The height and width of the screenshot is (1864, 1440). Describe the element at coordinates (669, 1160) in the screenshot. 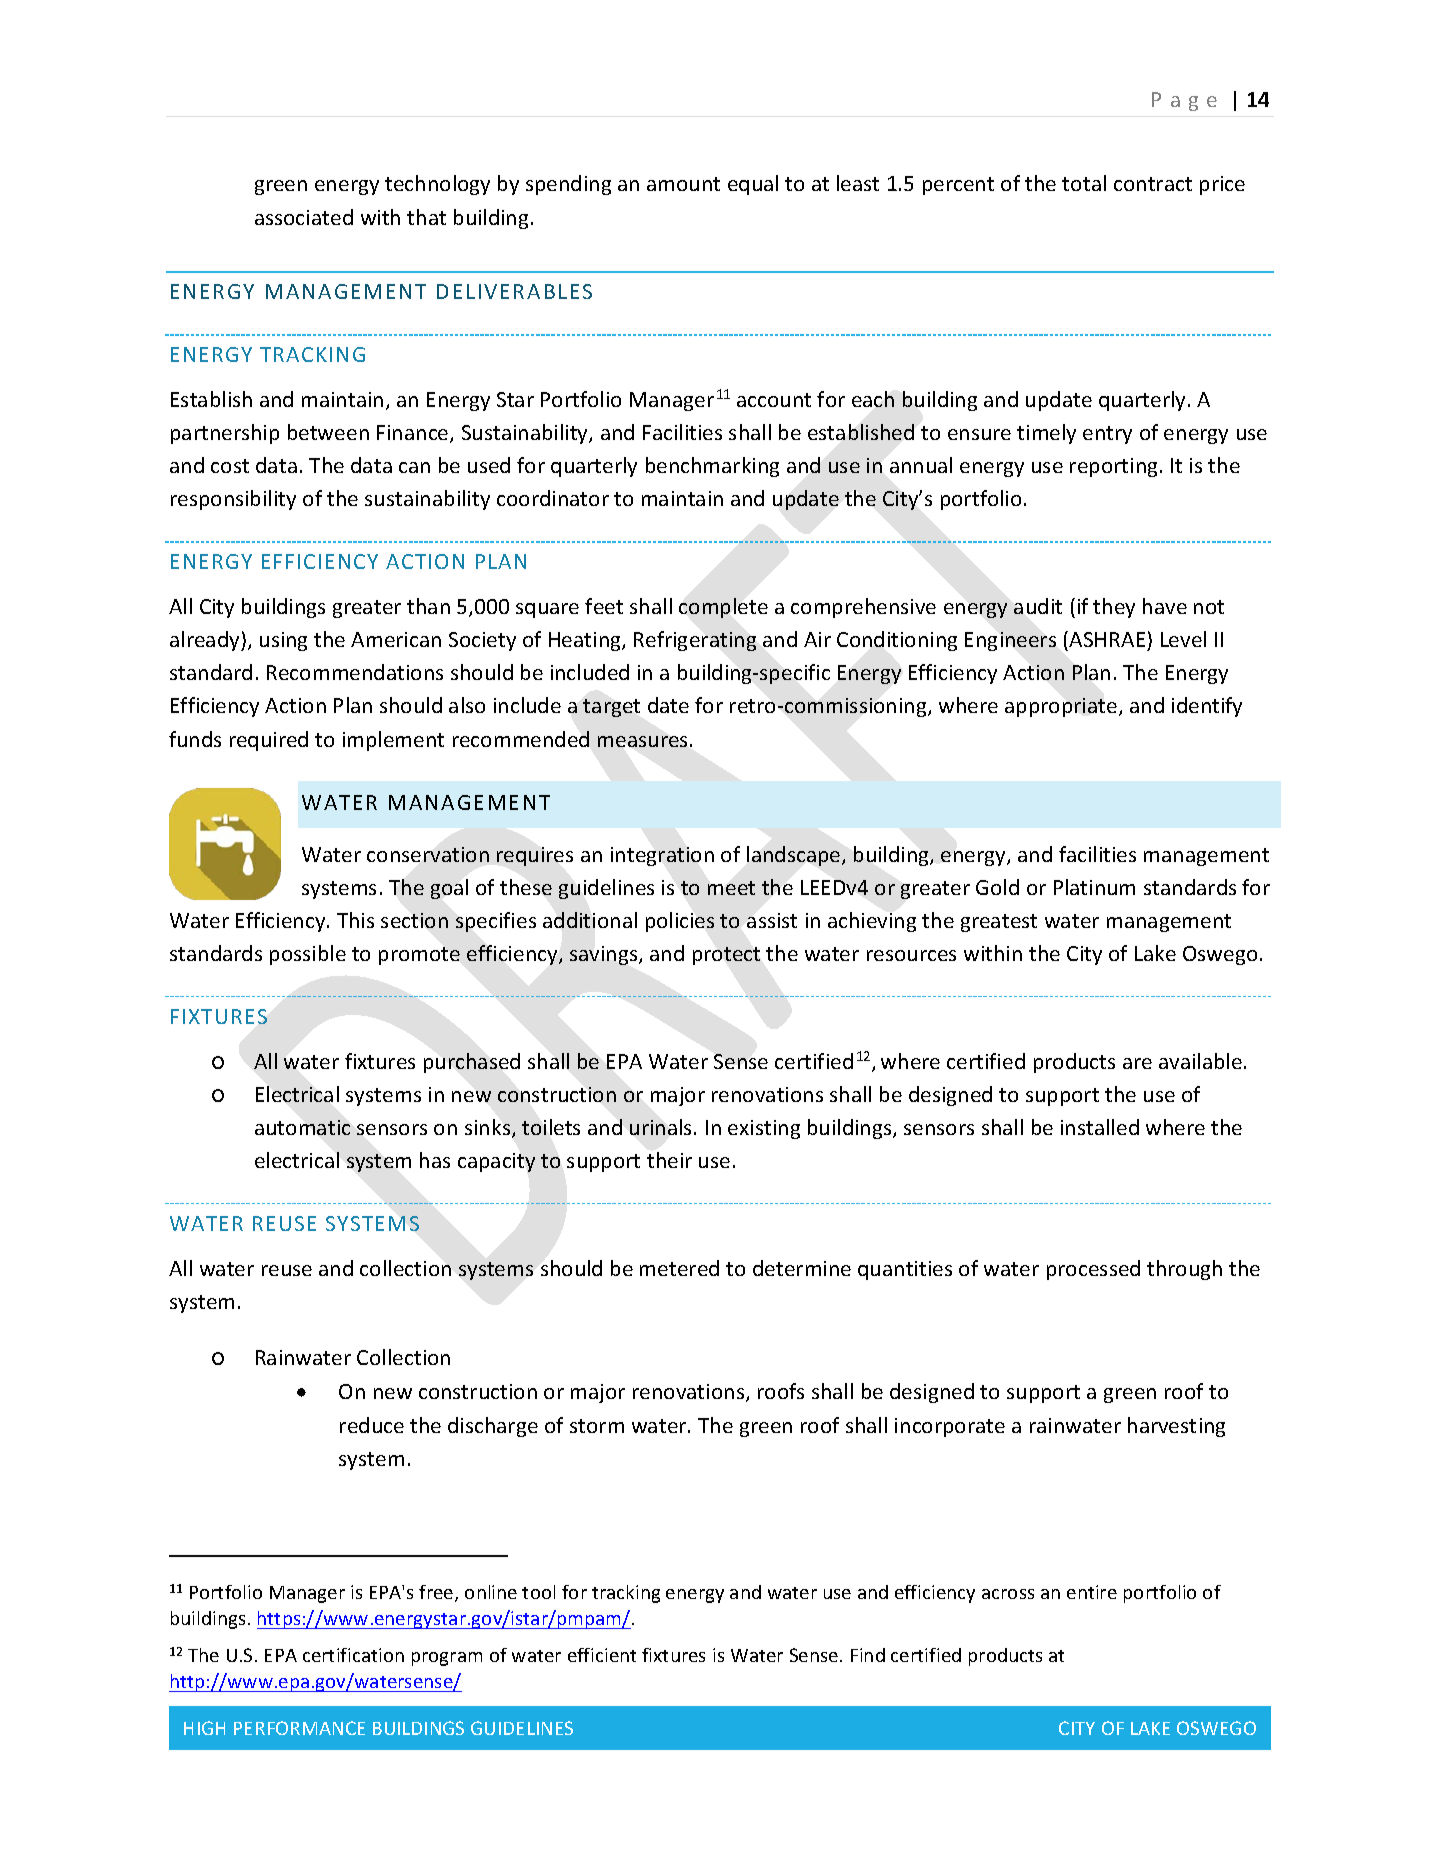

I see `their` at that location.
